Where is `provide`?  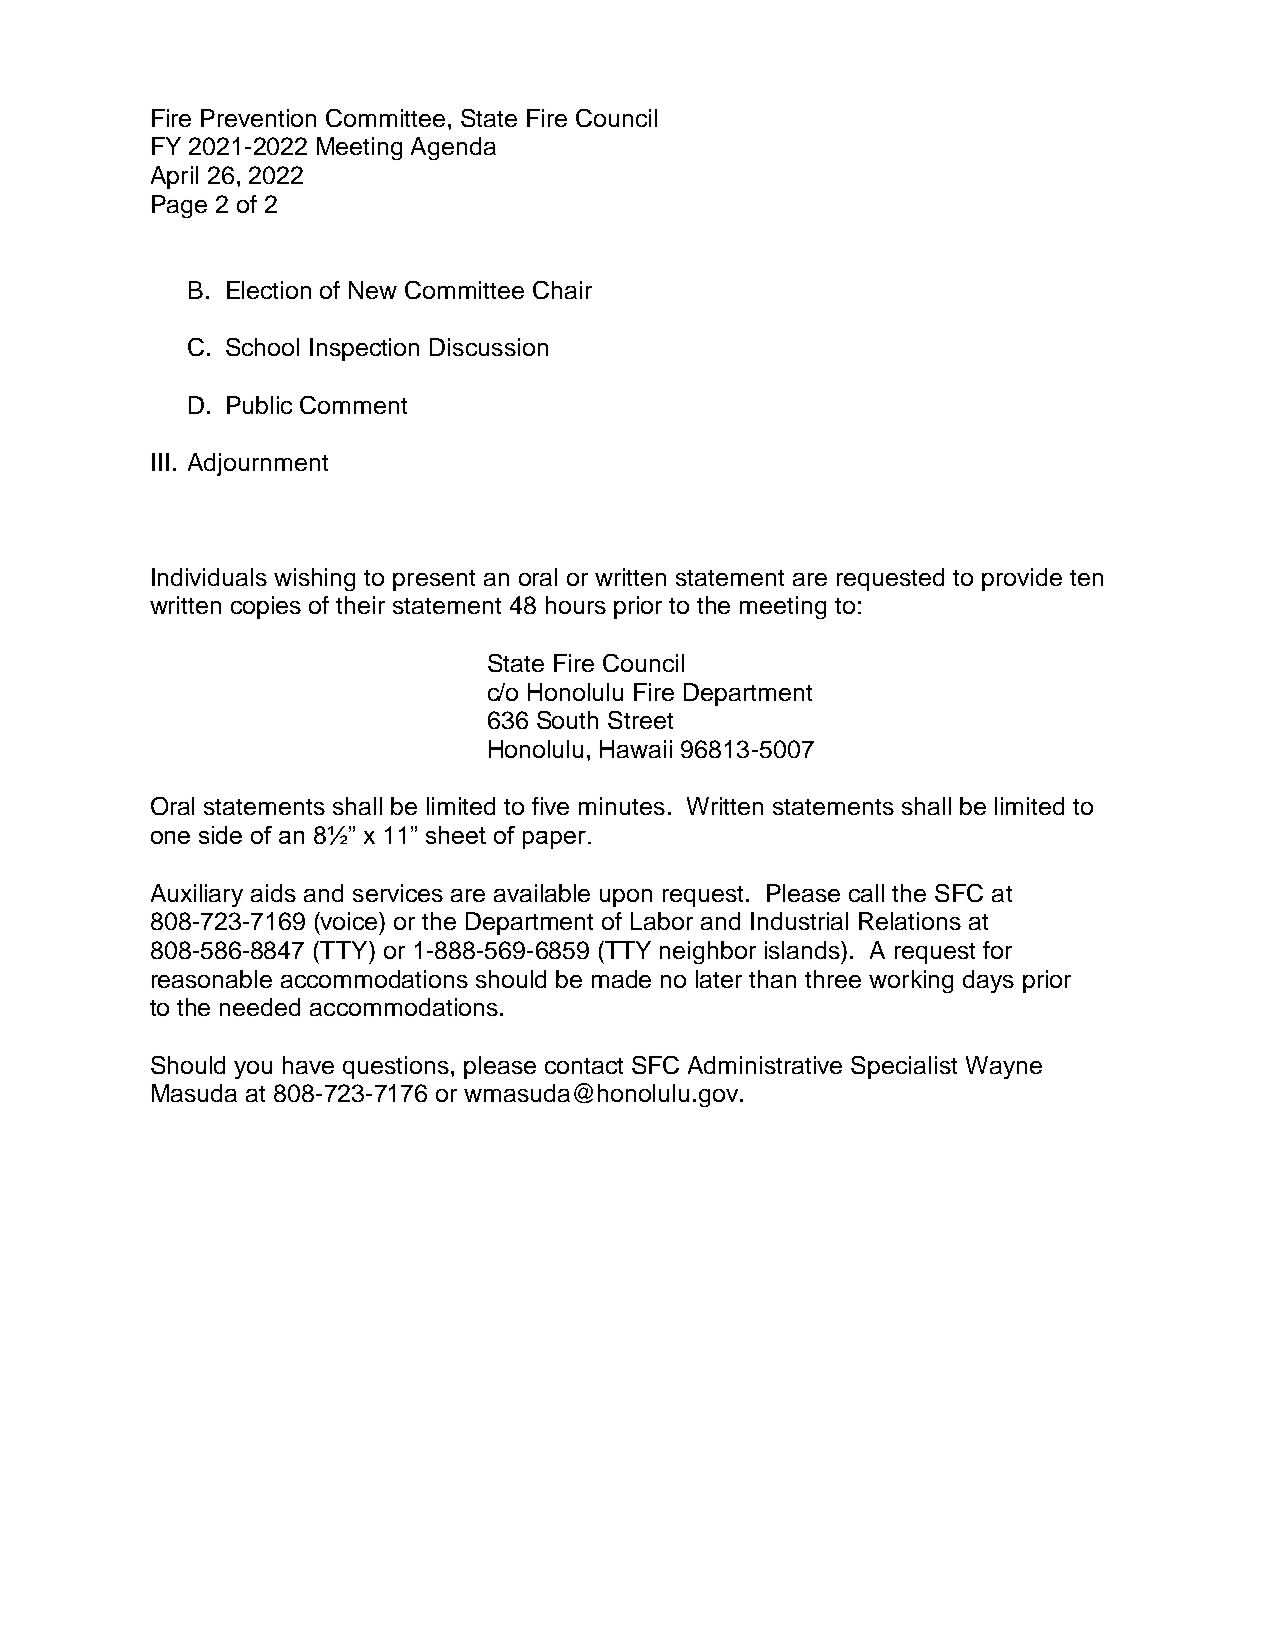
provide is located at coordinates (1022, 579).
